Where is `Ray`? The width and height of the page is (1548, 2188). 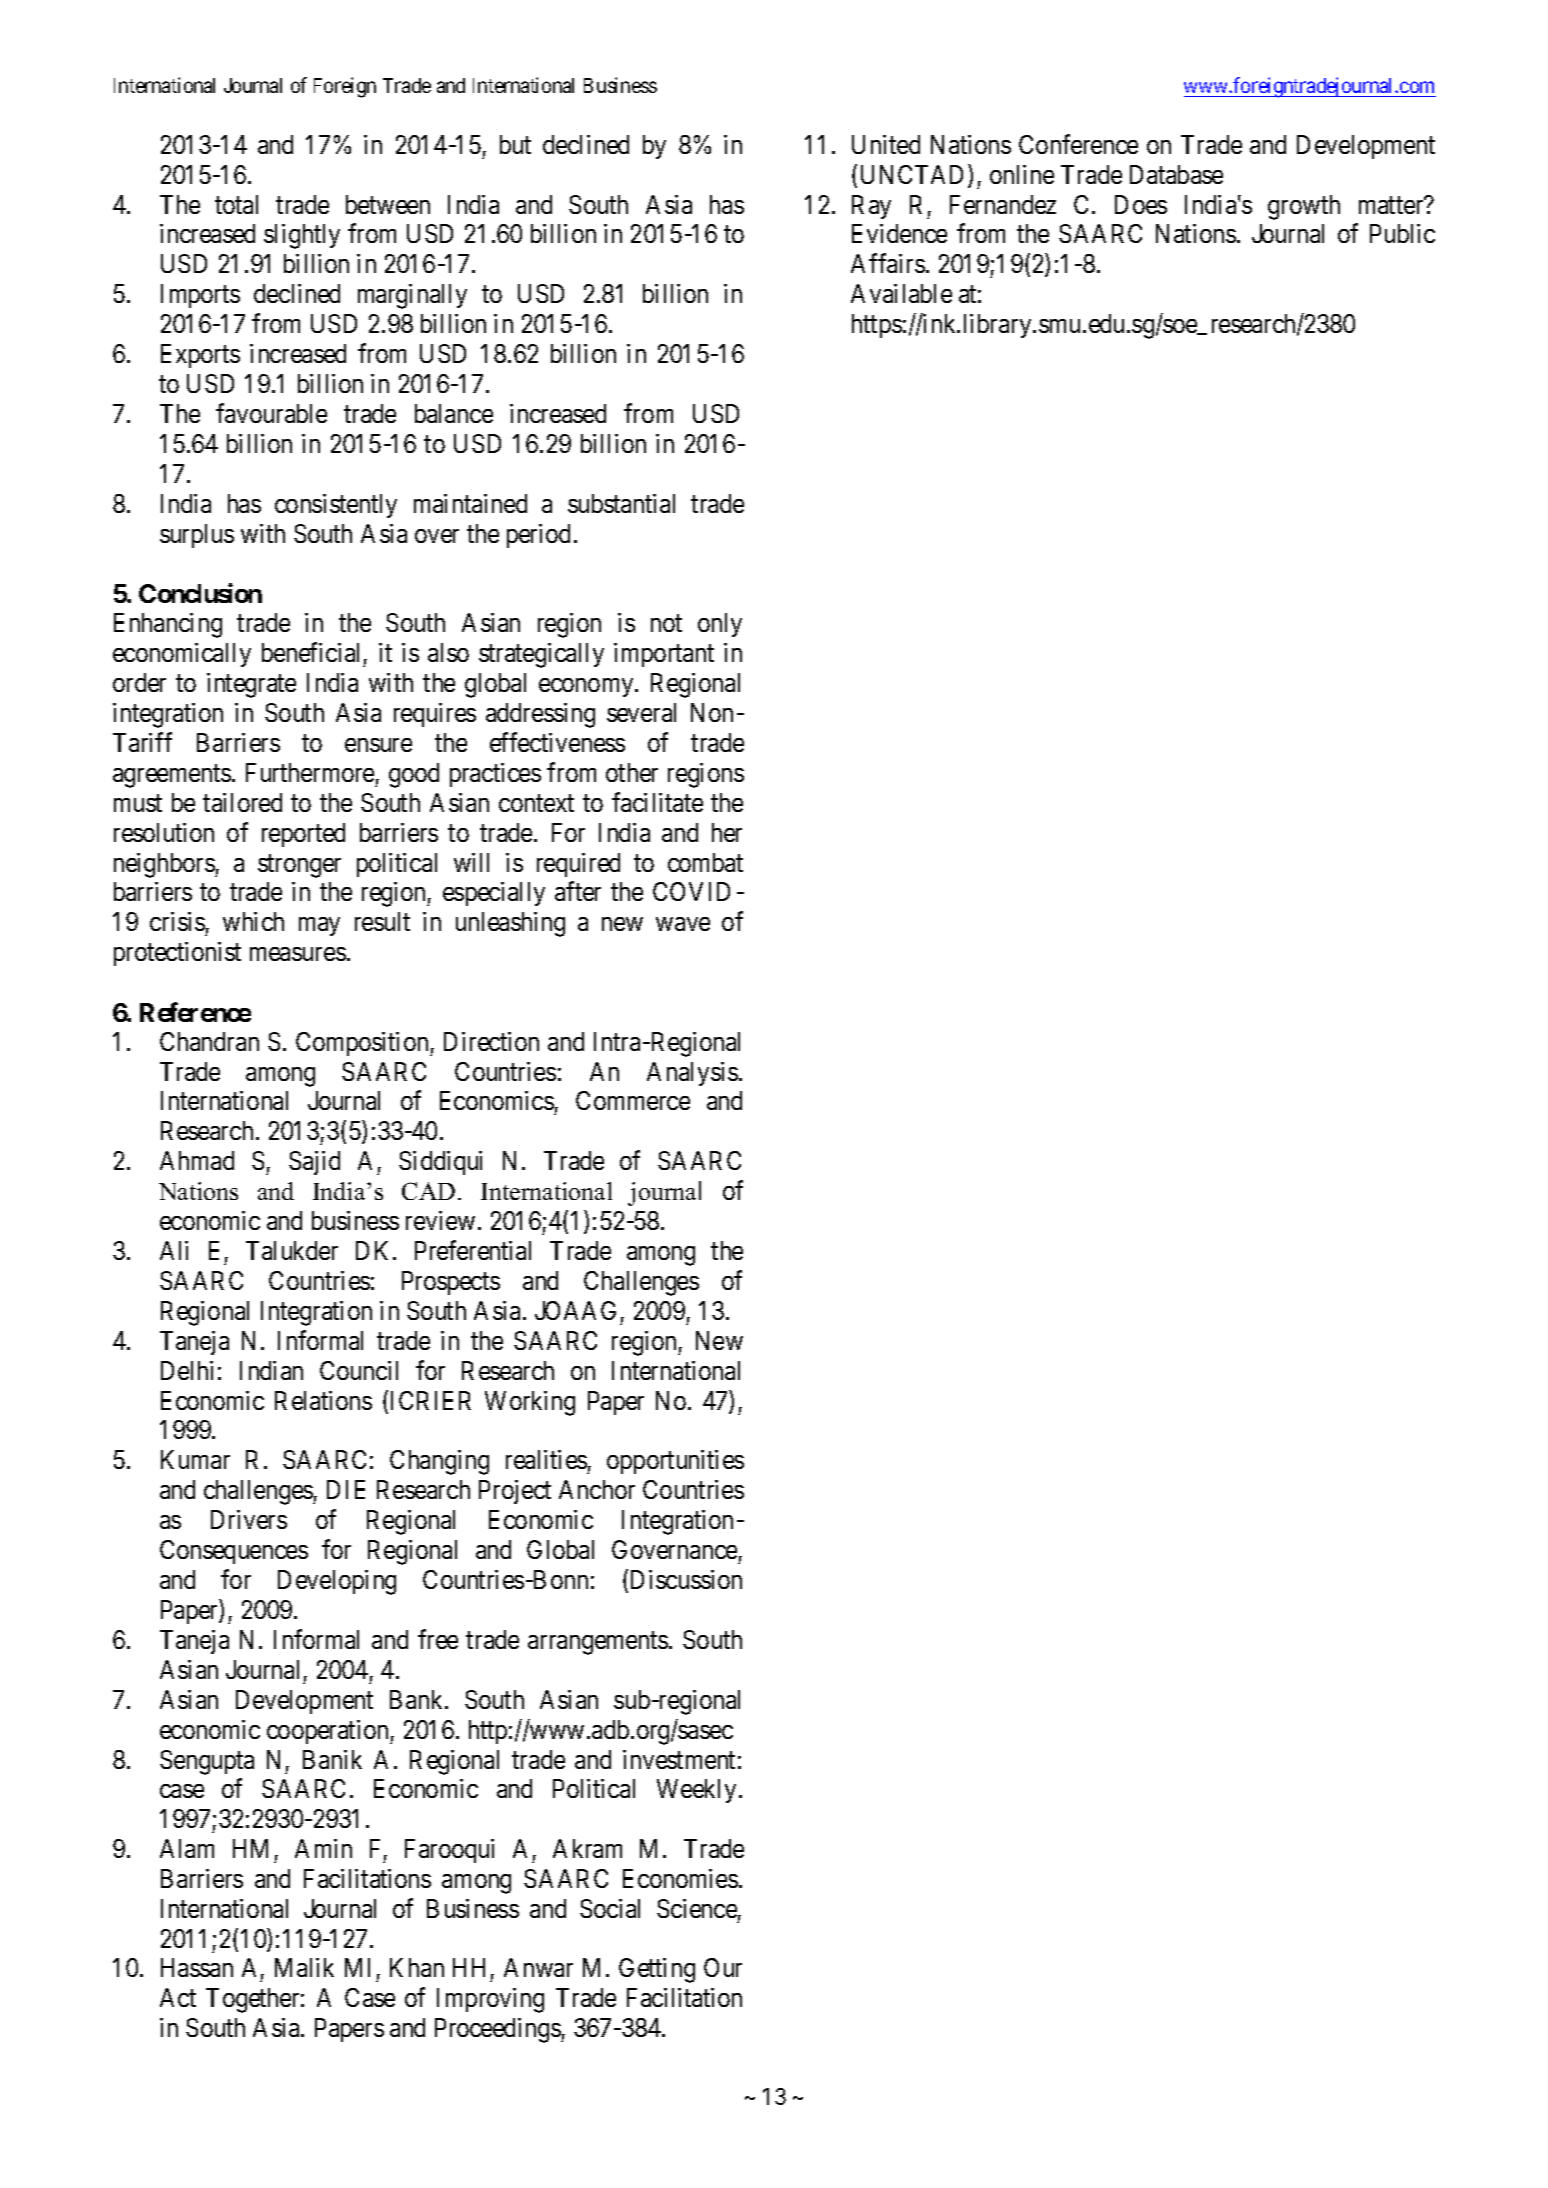
Ray is located at coordinates (871, 207).
